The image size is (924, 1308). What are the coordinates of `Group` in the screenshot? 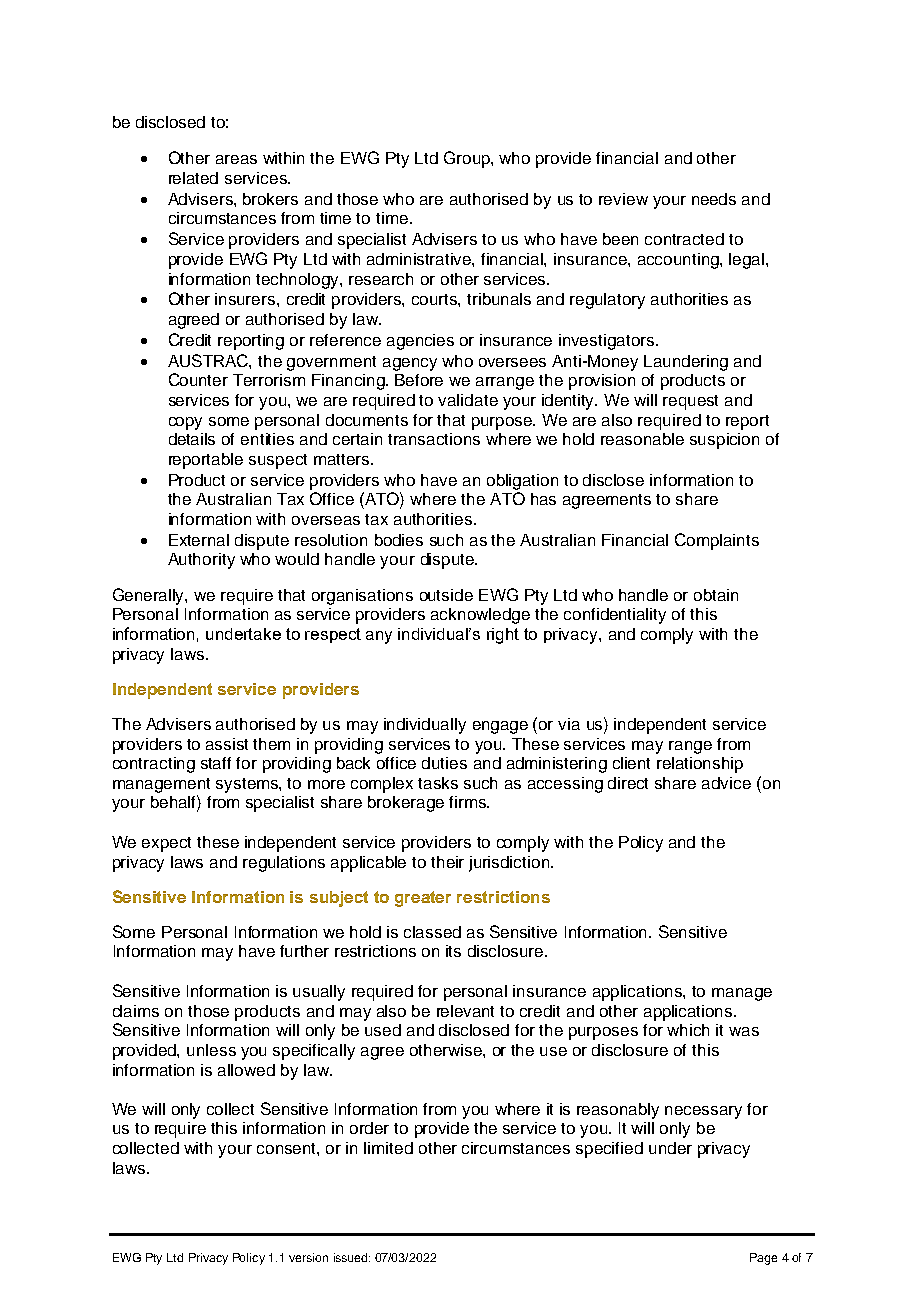 It's located at (468, 159).
